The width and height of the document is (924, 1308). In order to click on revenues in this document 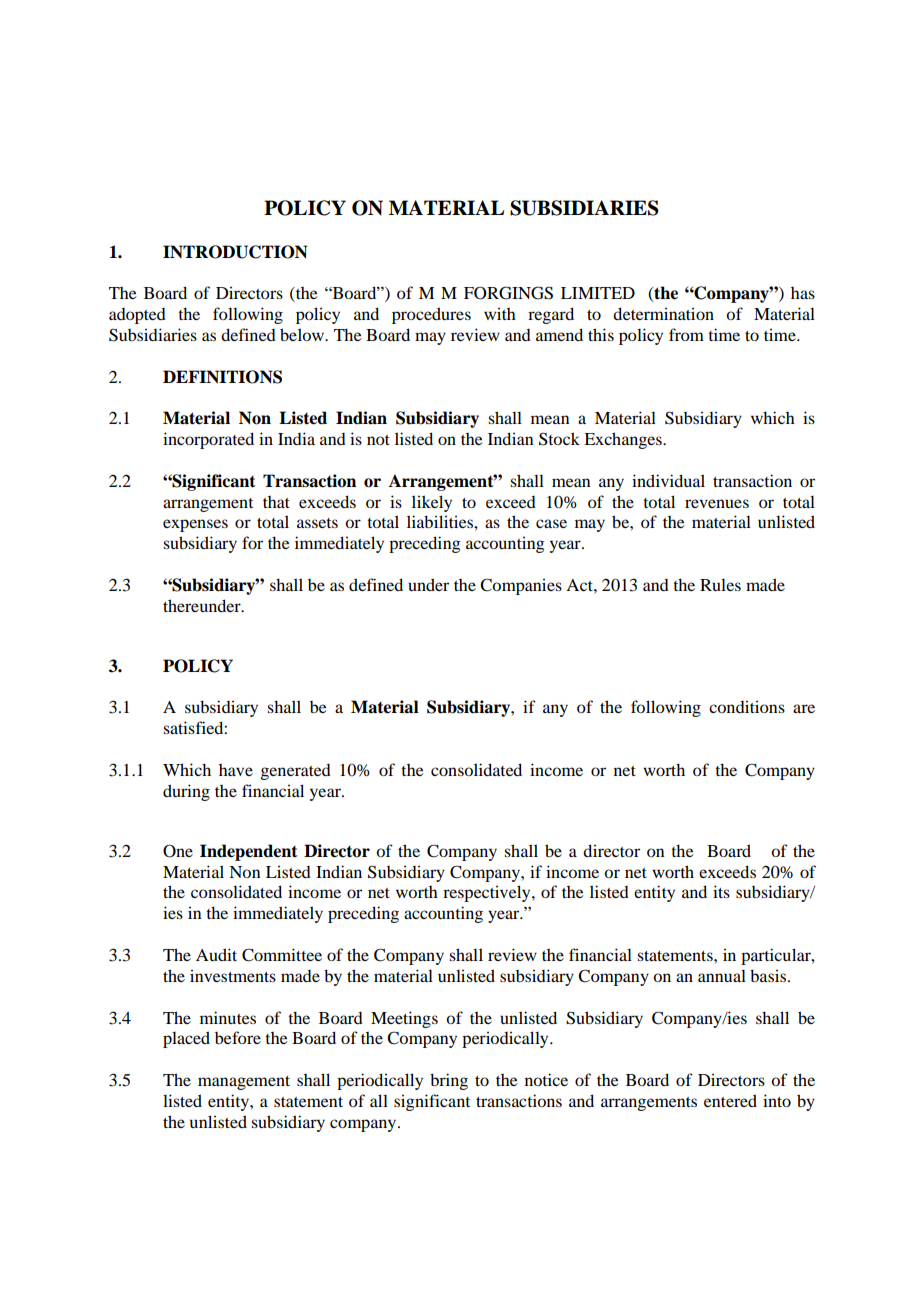, I will do `click(717, 503)`.
